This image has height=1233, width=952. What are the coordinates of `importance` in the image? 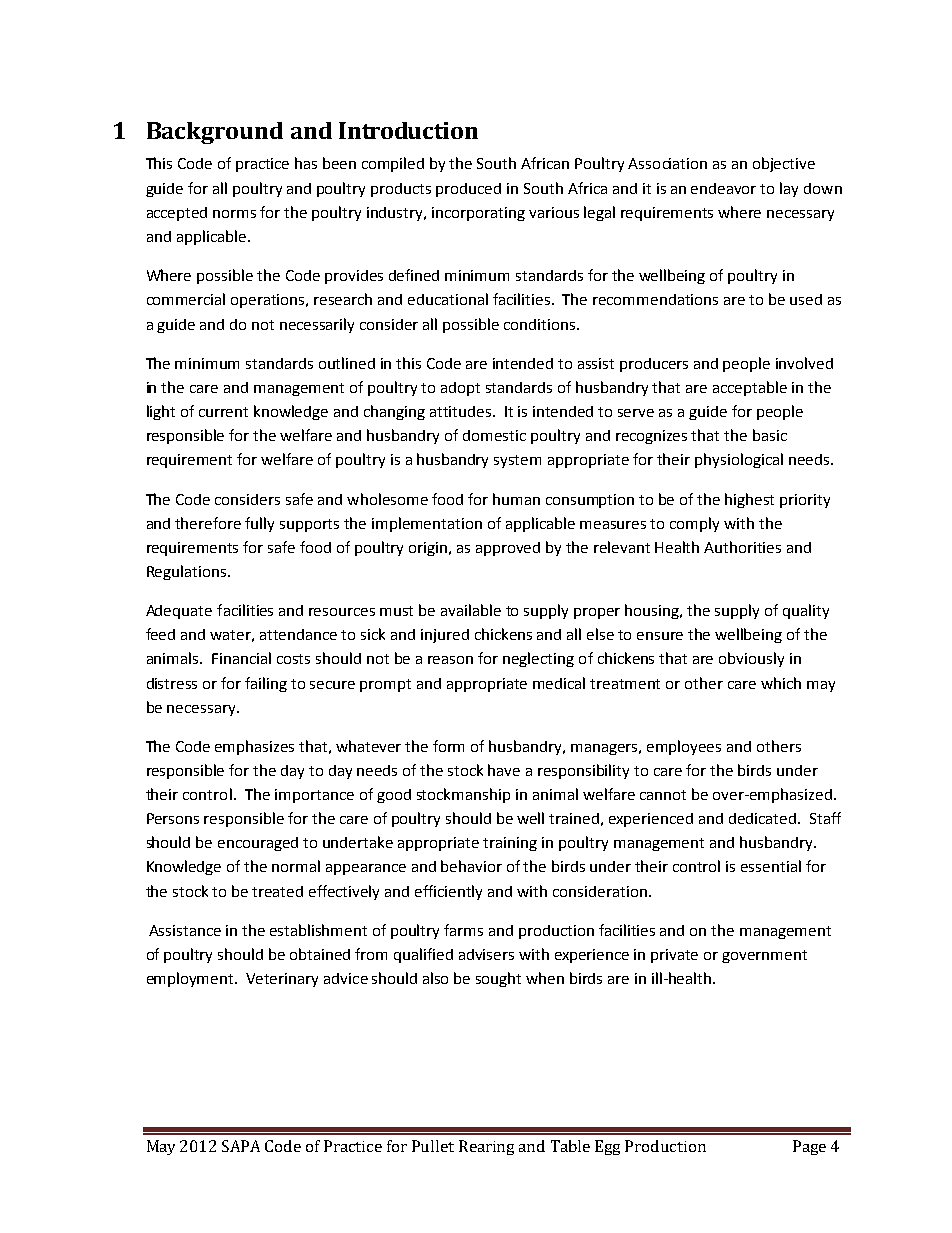 It's located at (314, 796).
